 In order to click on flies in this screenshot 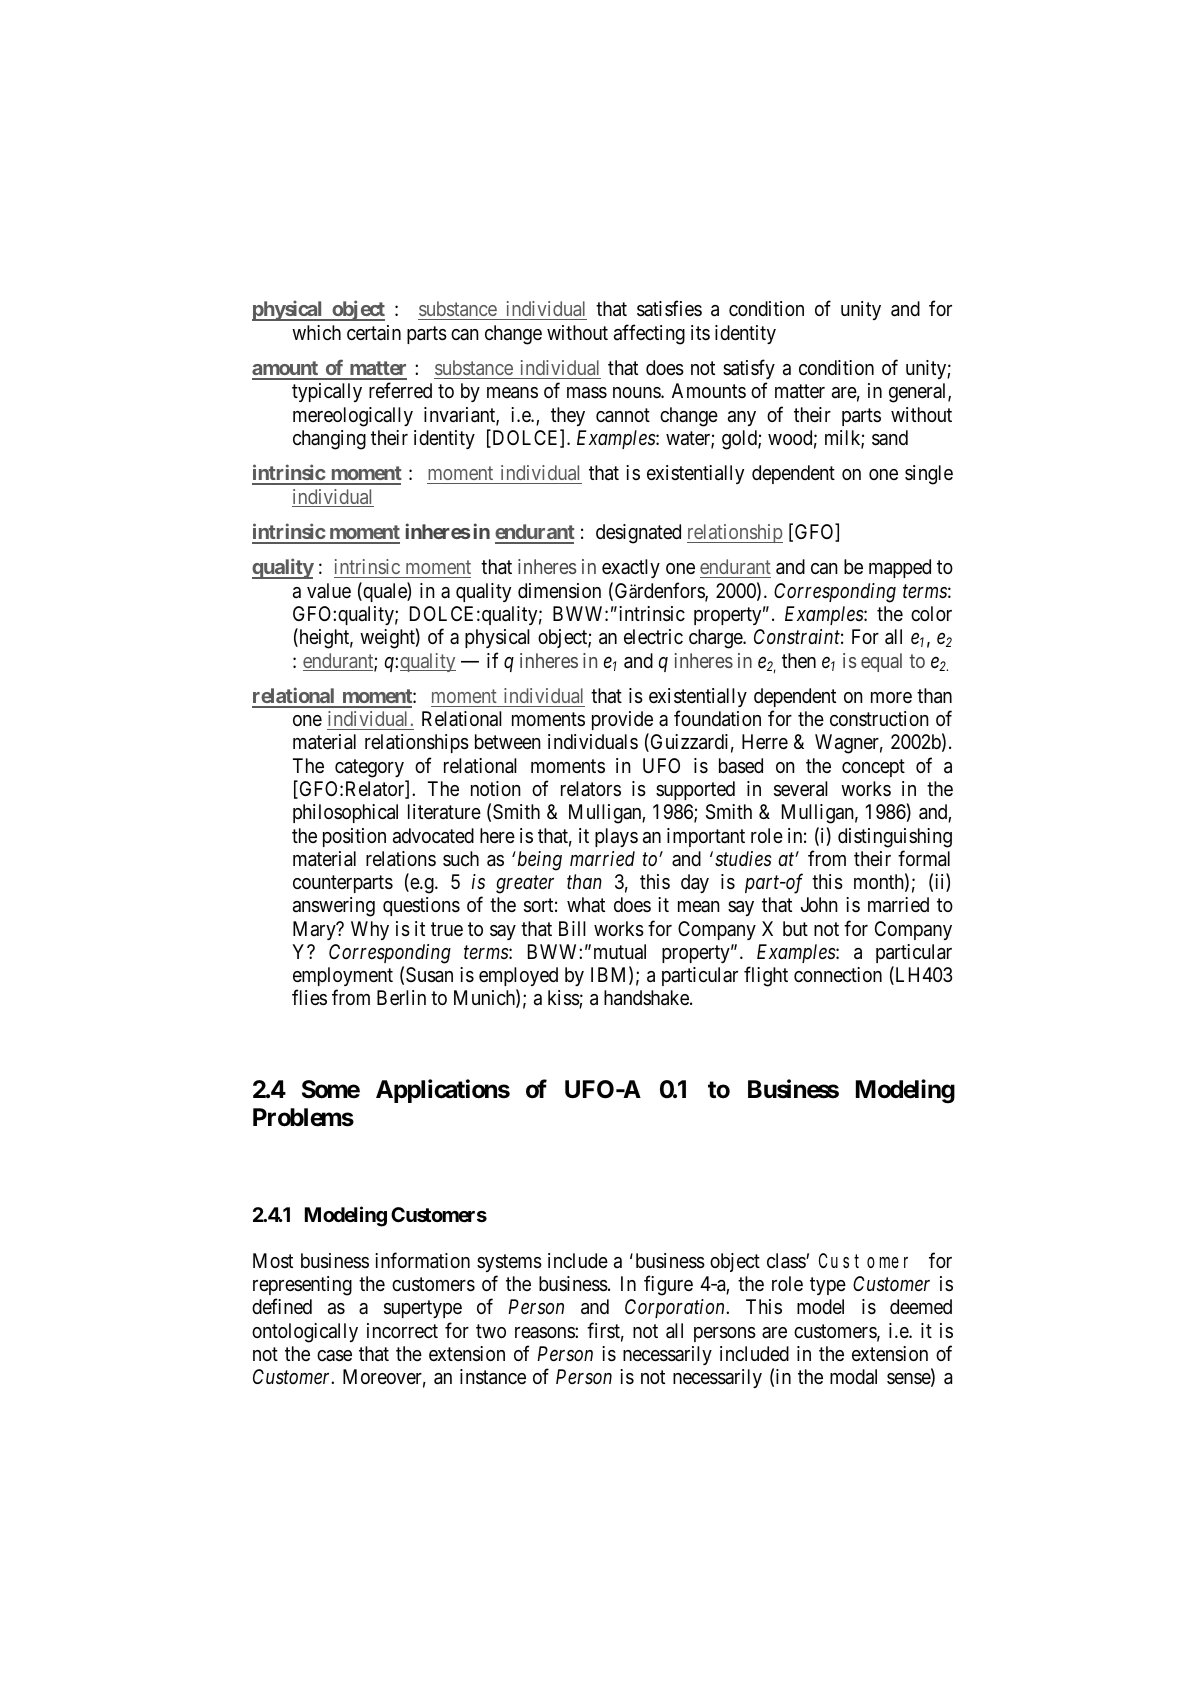, I will do `click(309, 997)`.
